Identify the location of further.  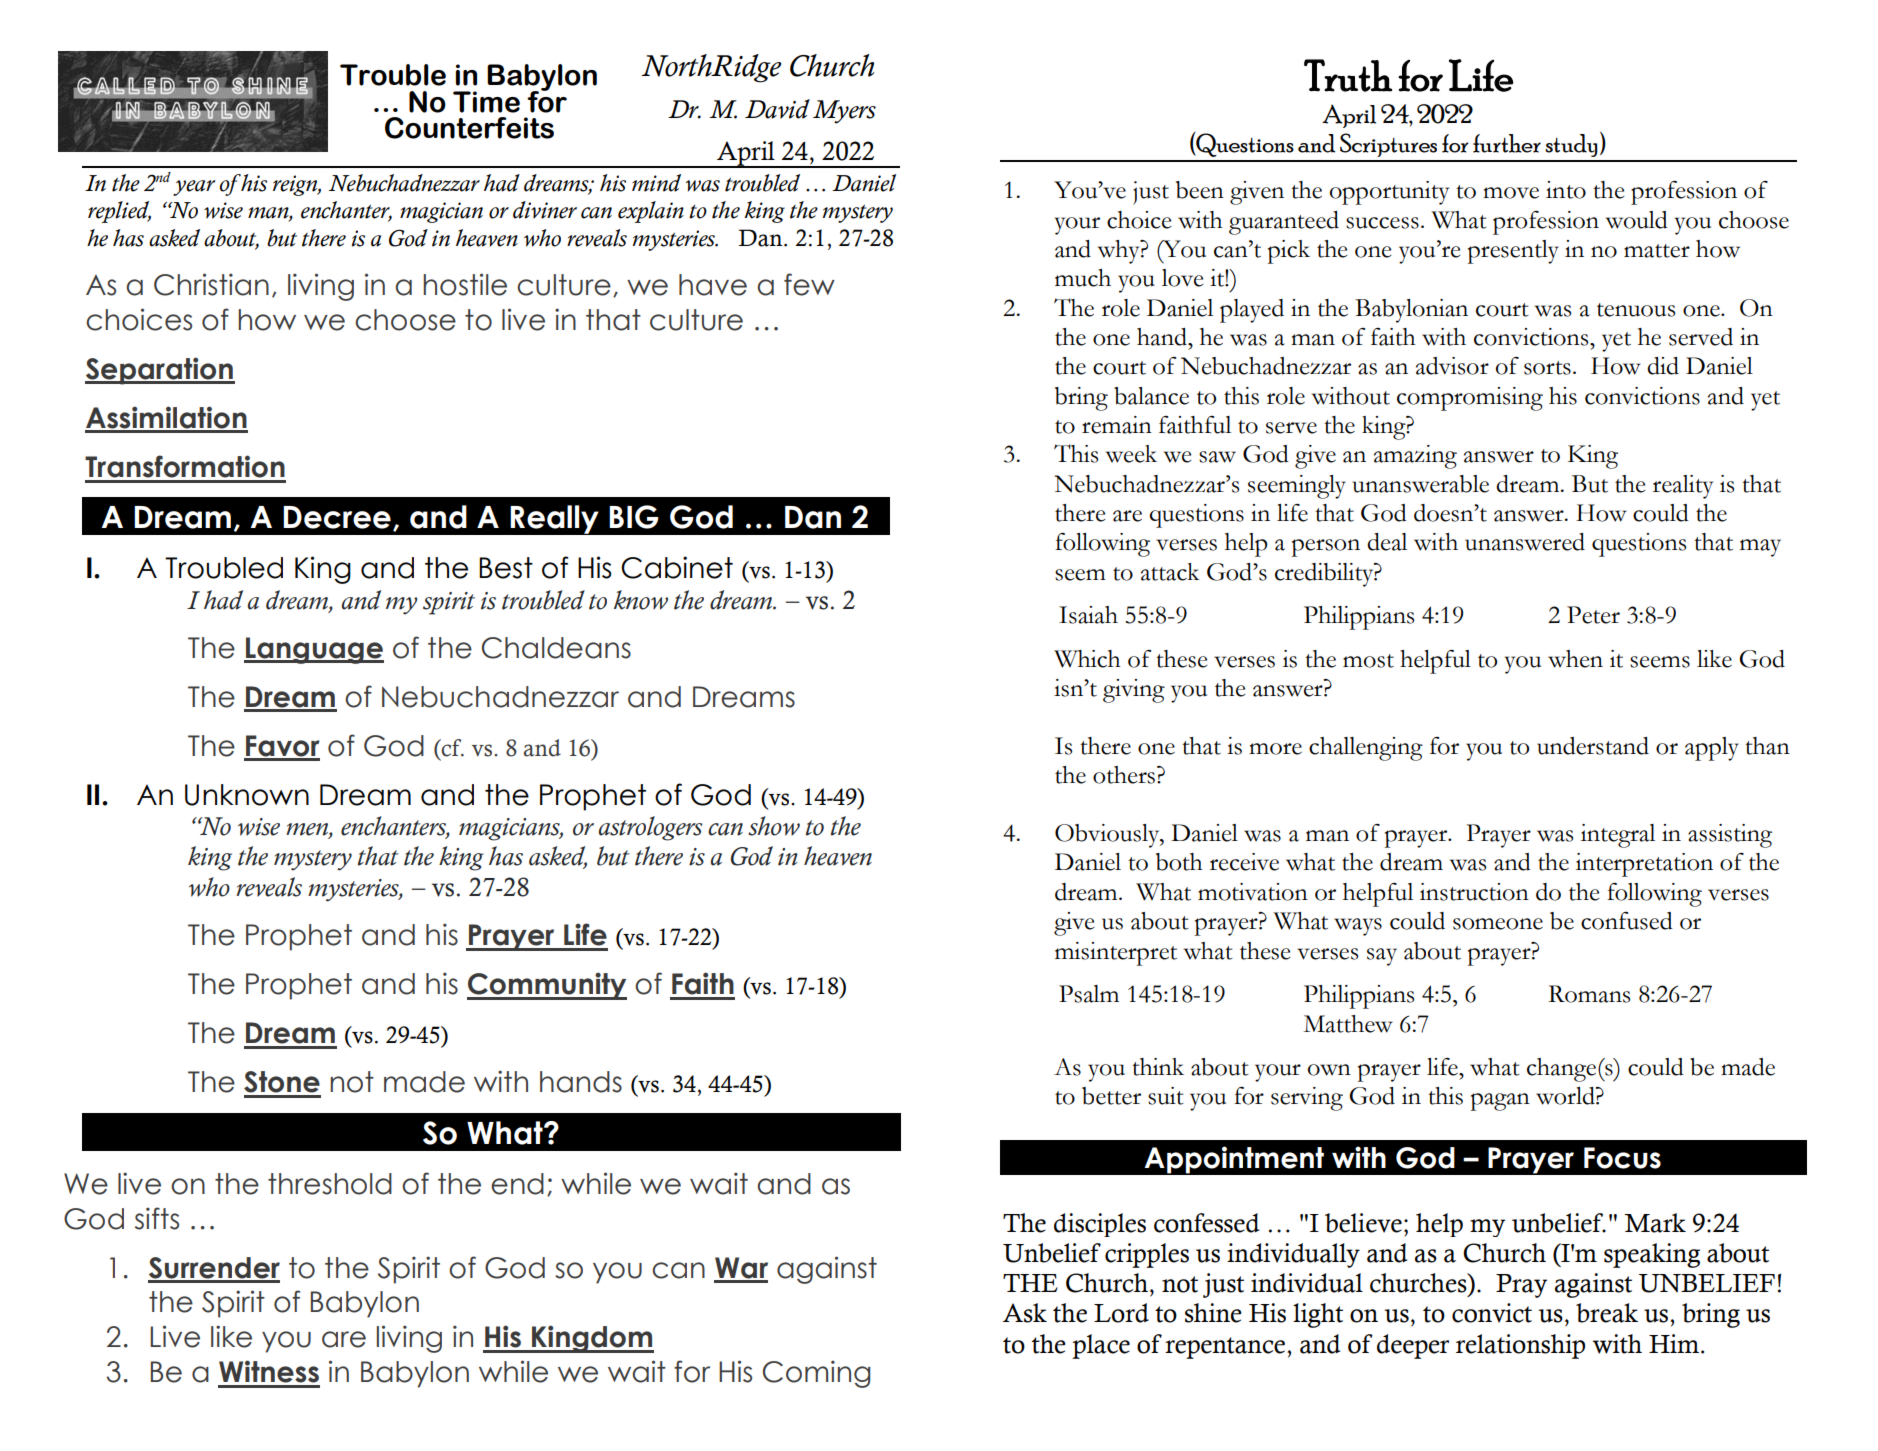
(1507, 143).
